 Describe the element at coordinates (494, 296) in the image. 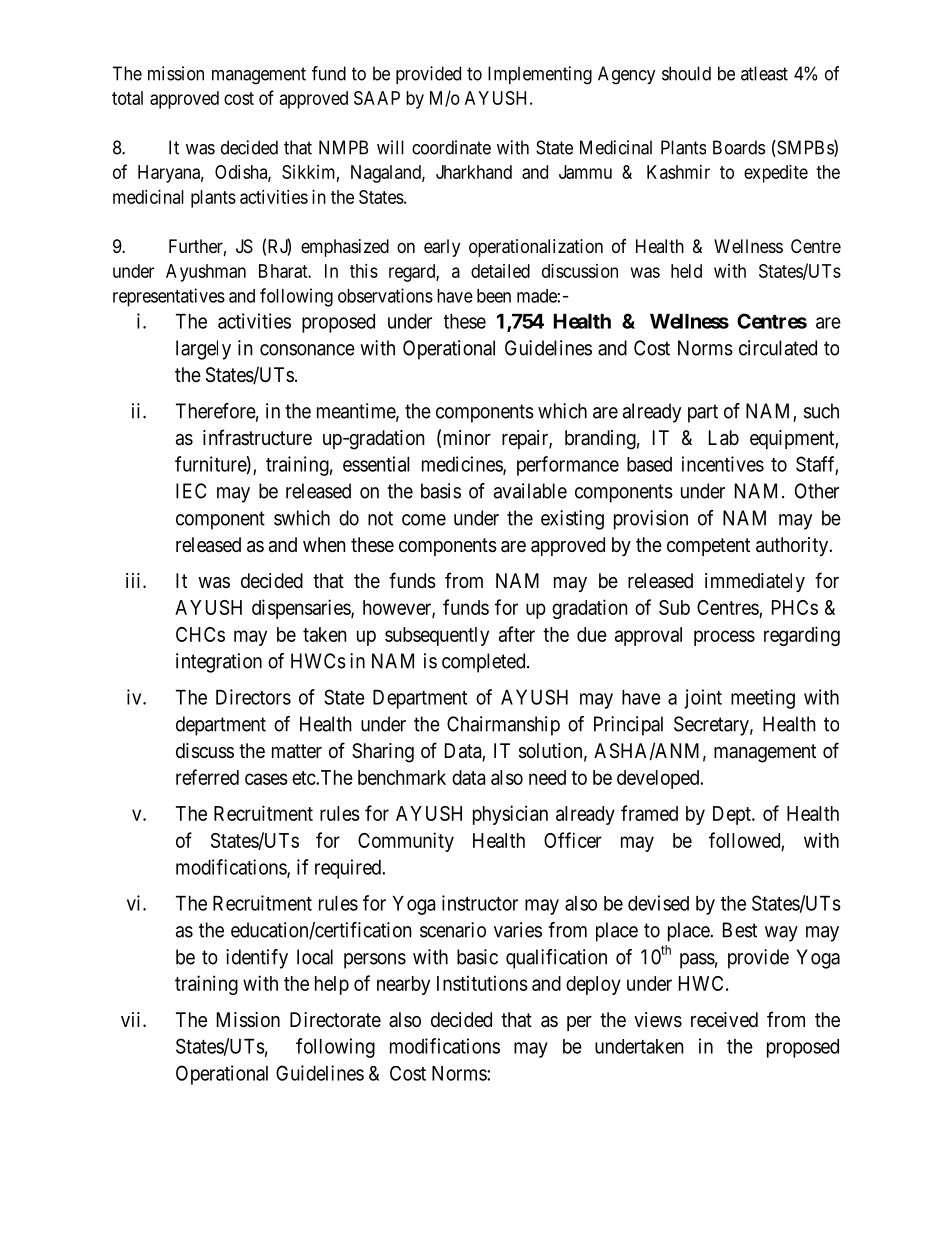

I see `been` at that location.
